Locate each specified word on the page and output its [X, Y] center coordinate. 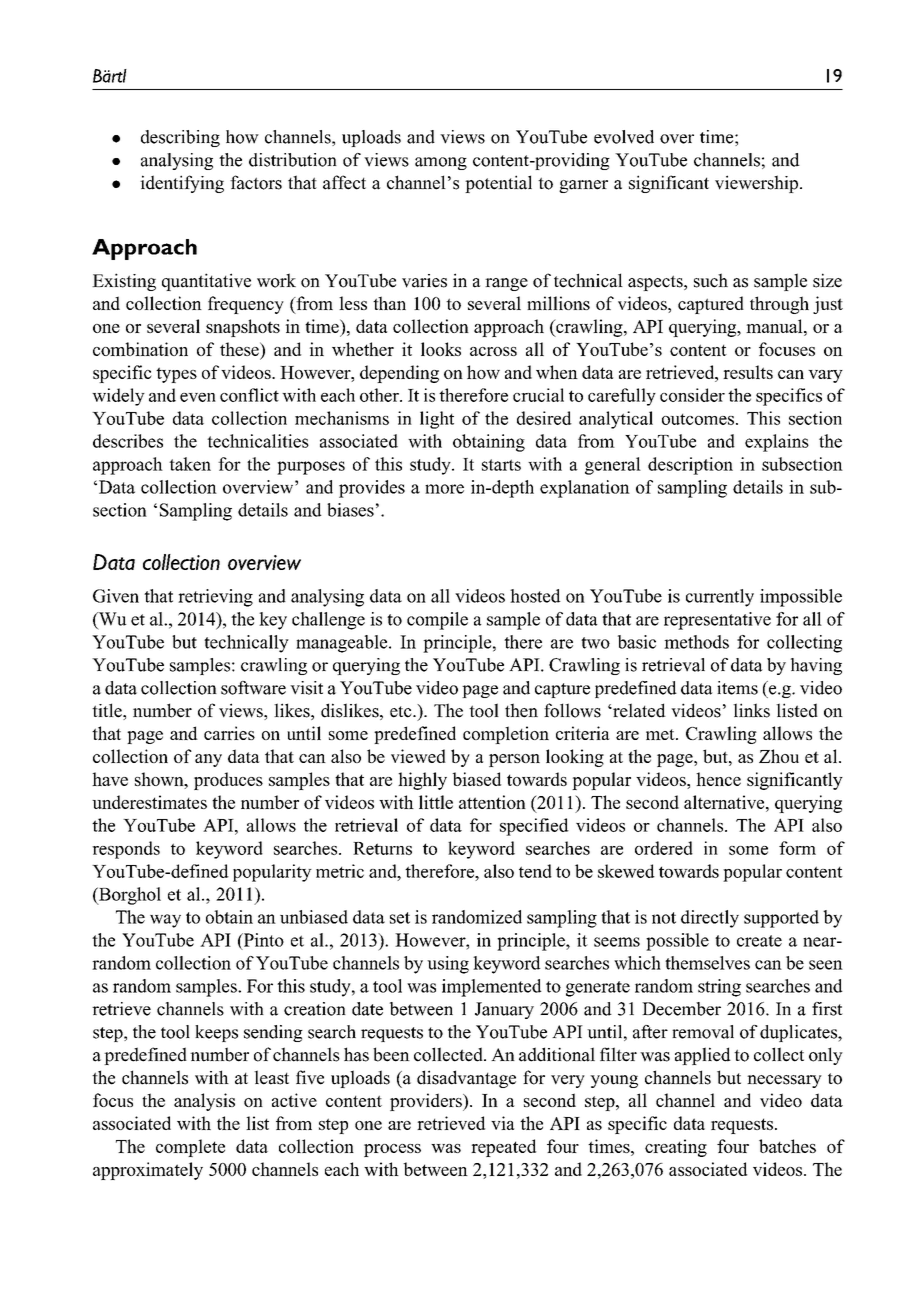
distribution [293, 160]
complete [190, 1148]
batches [787, 1146]
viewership [756, 184]
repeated [503, 1148]
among [441, 163]
